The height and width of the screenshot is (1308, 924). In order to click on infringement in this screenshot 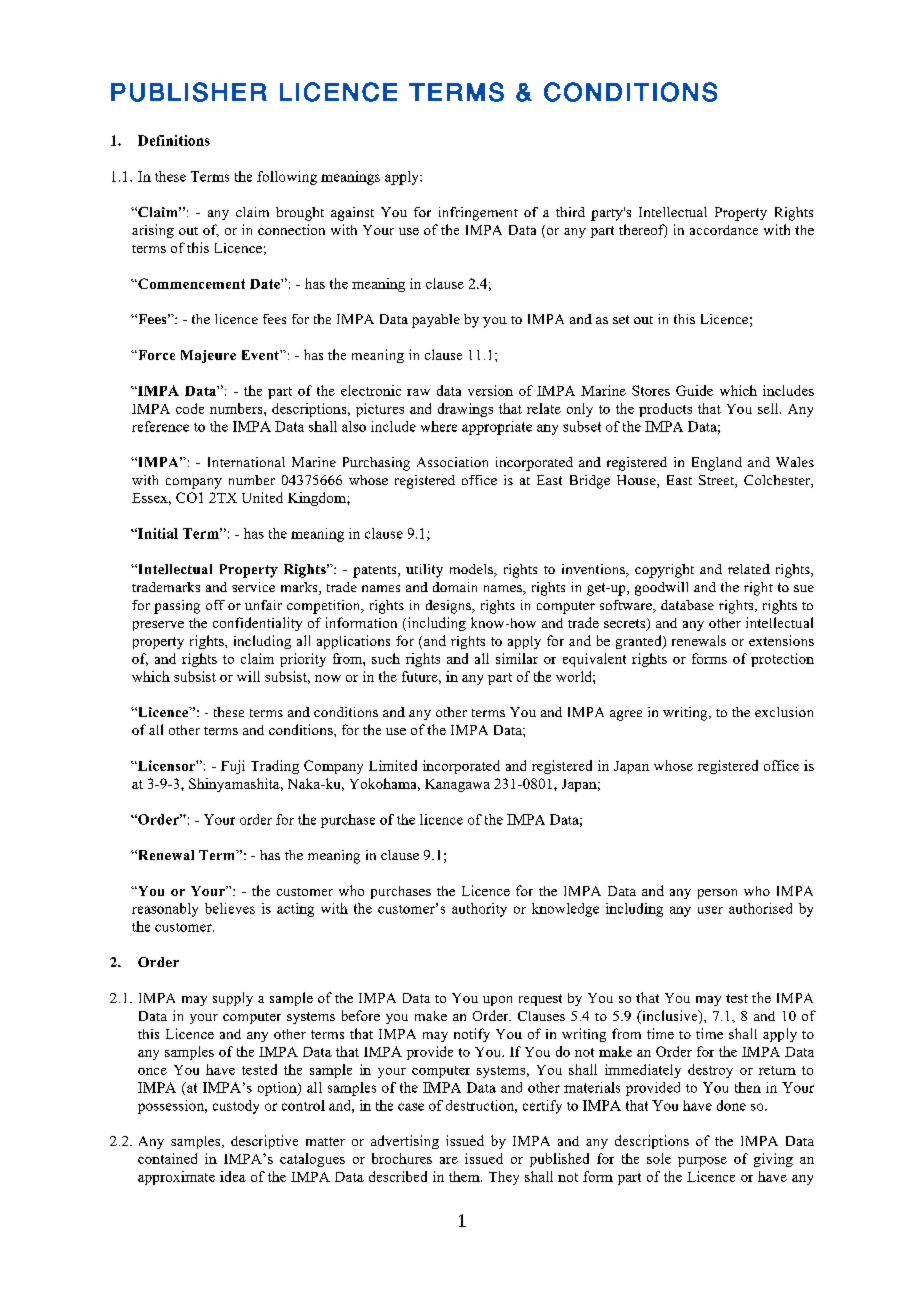, I will do `click(478, 214)`.
